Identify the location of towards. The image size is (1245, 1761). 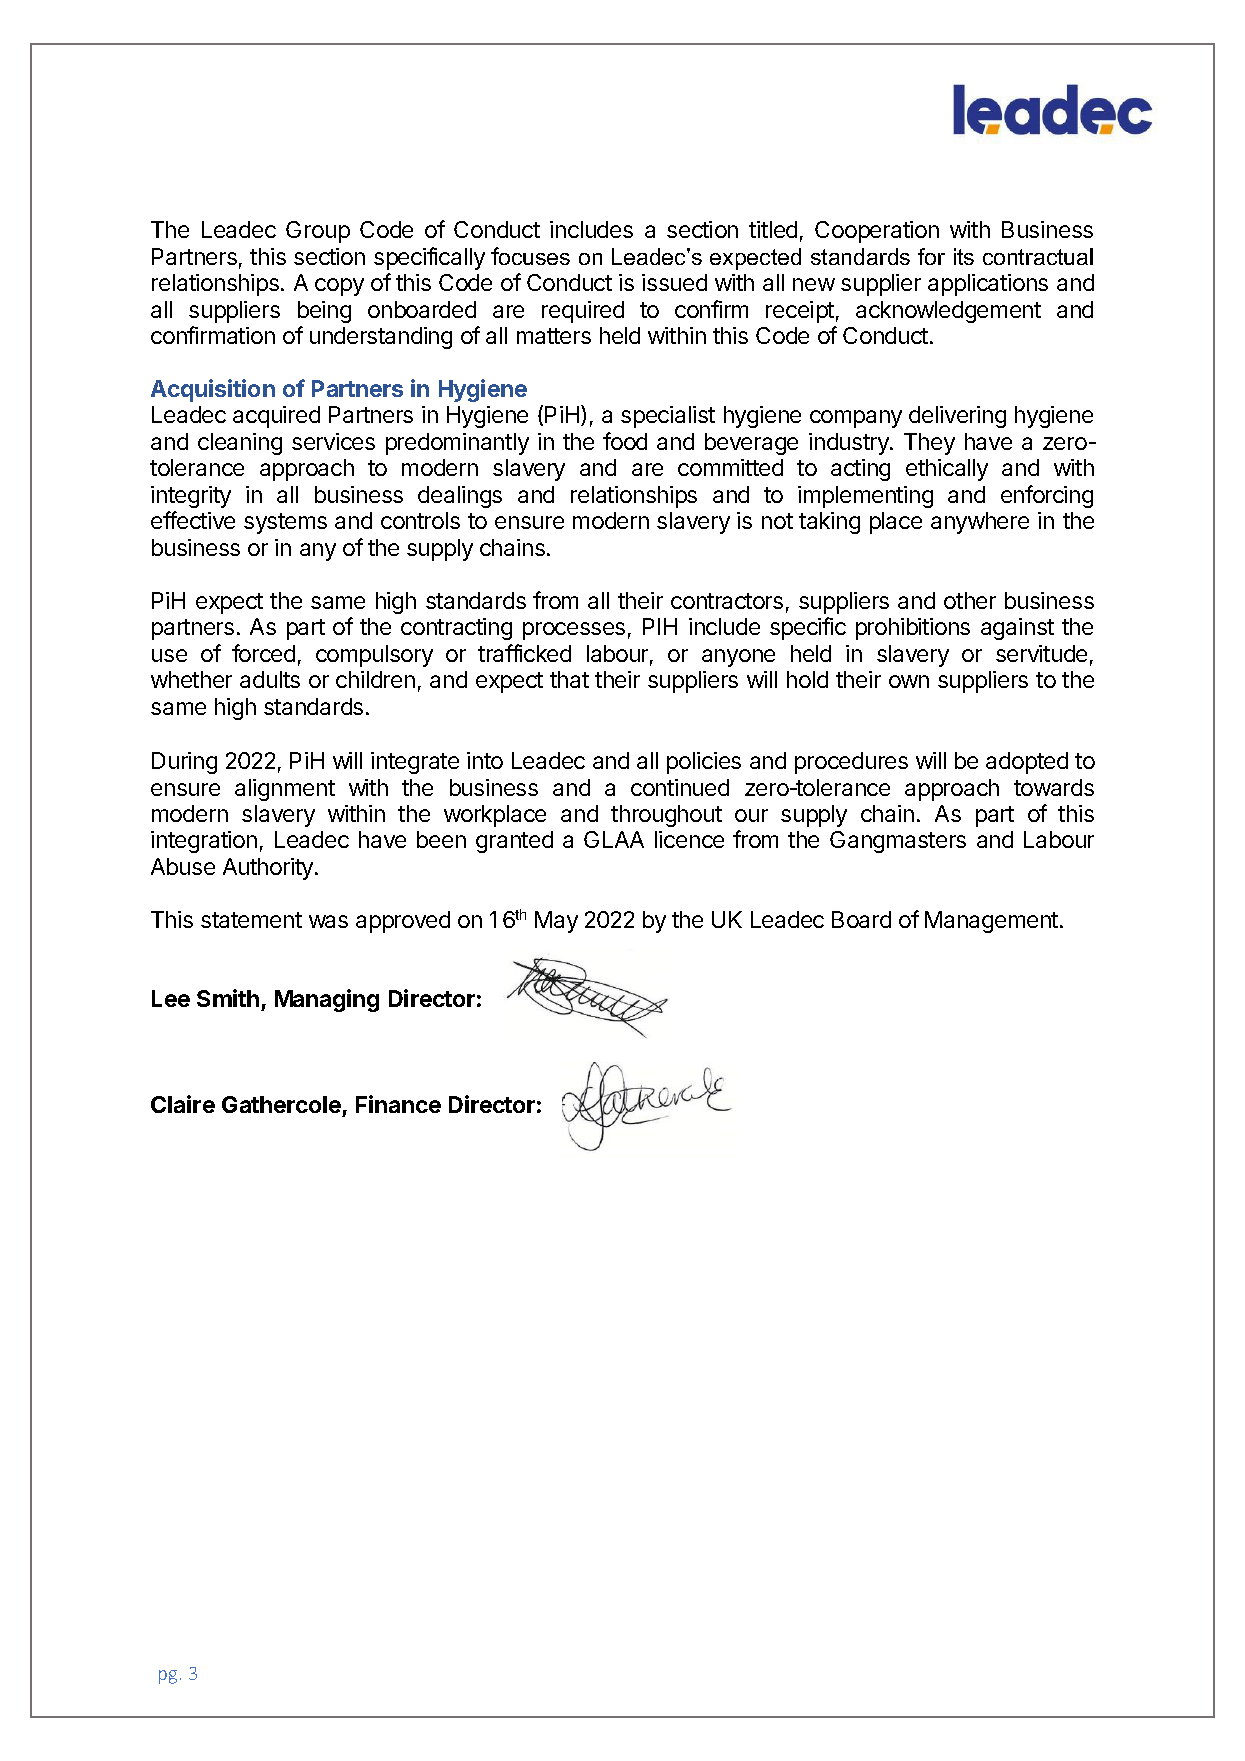
(1054, 787).
